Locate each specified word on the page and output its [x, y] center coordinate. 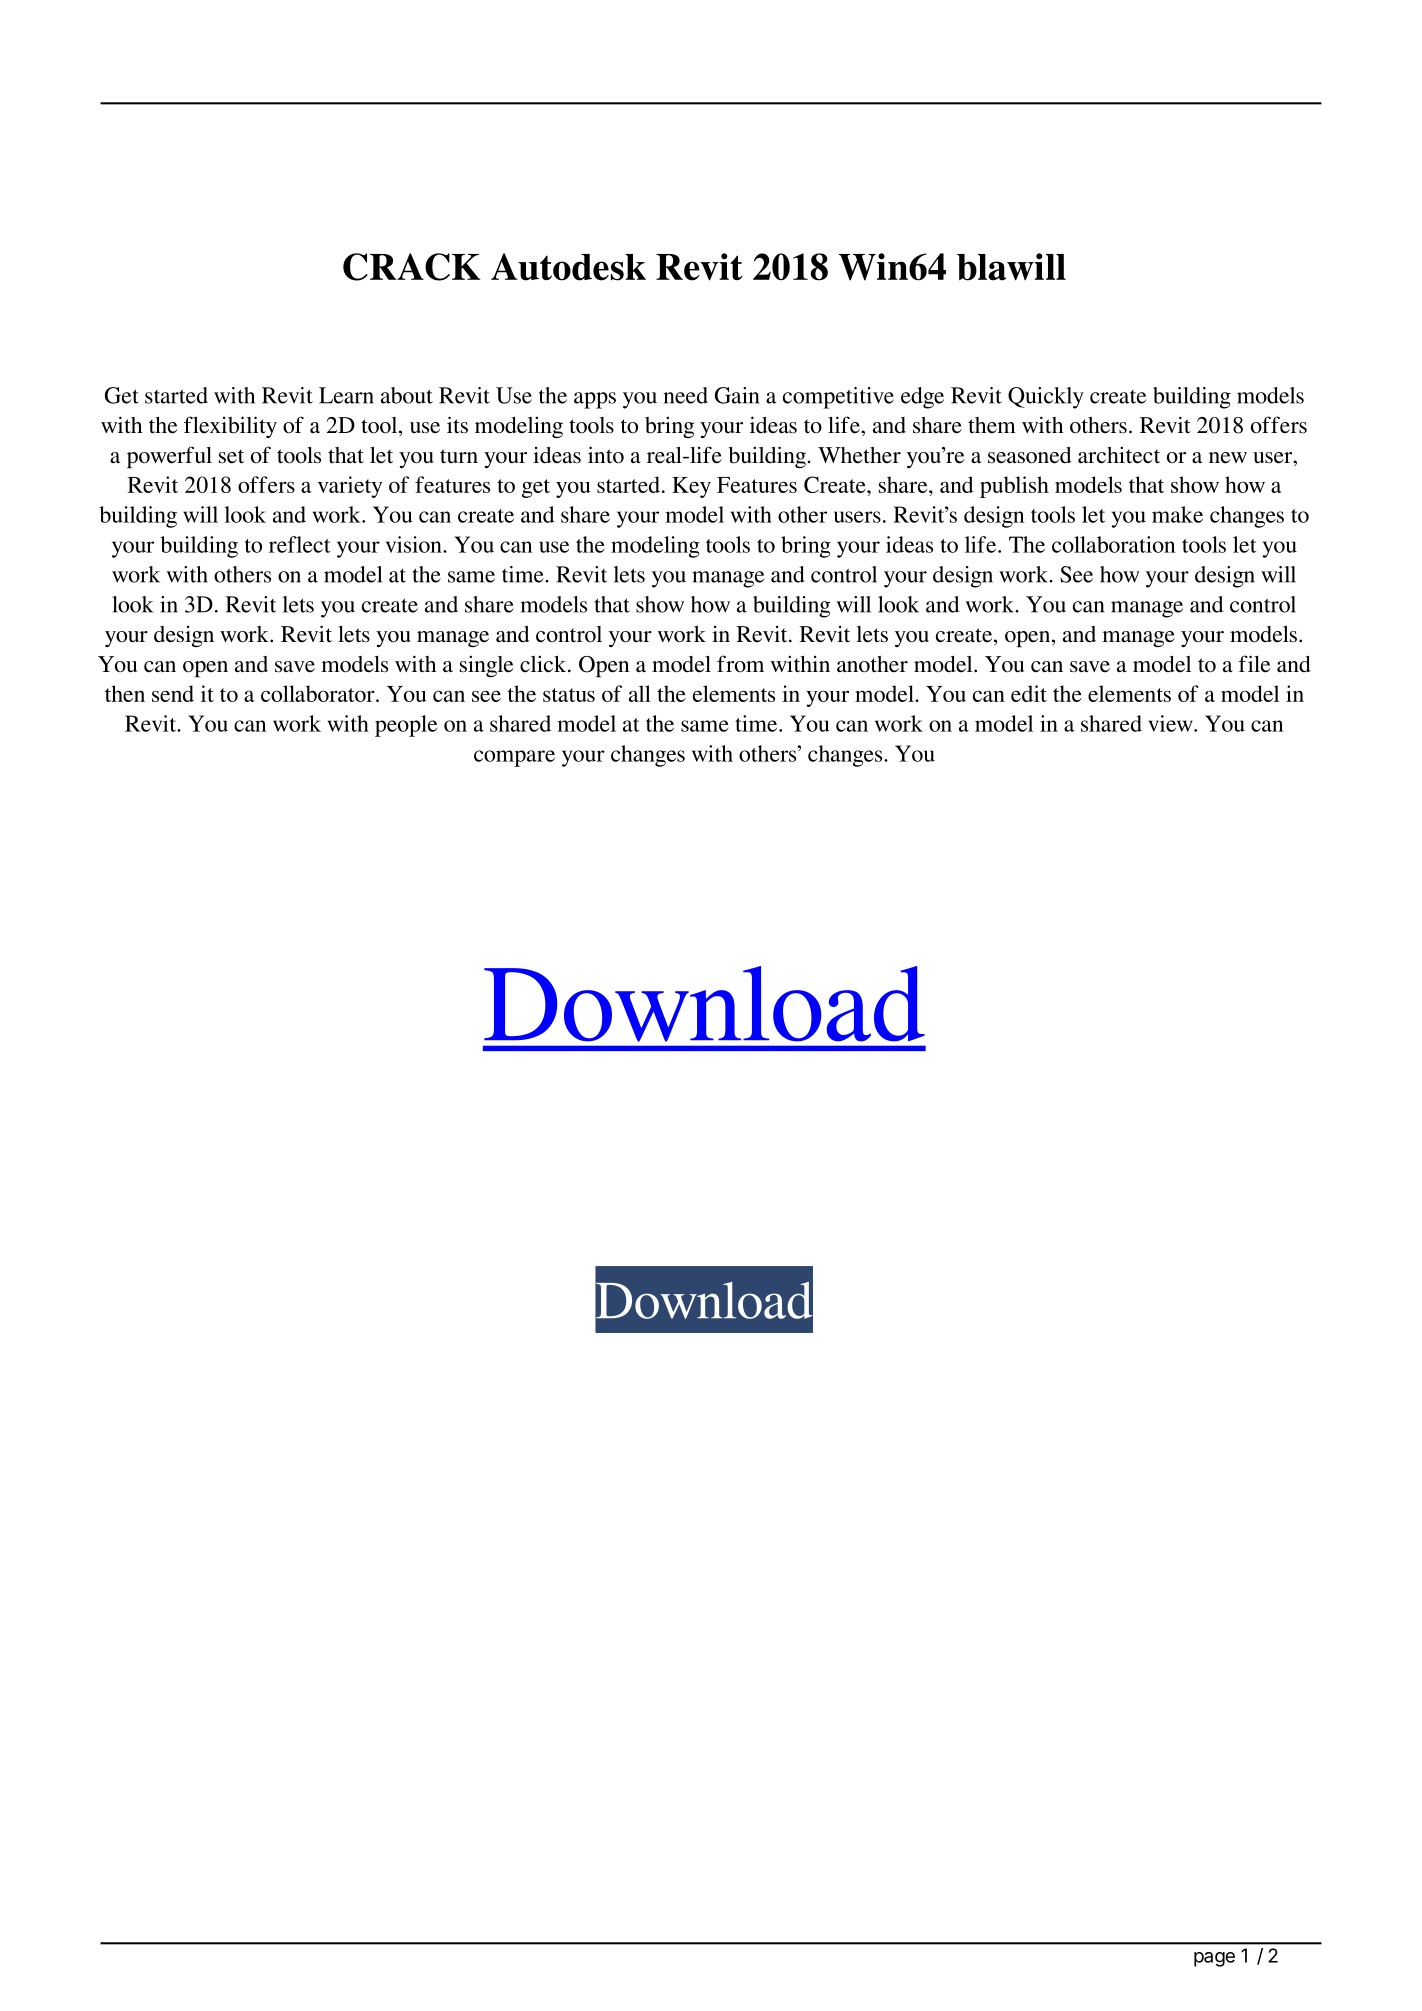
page [1214, 1959]
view [1171, 723]
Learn [346, 395]
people [406, 726]
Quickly [1046, 398]
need [685, 395]
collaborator [319, 693]
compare [514, 758]
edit [1029, 693]
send [173, 693]
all [640, 693]
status [569, 695]
